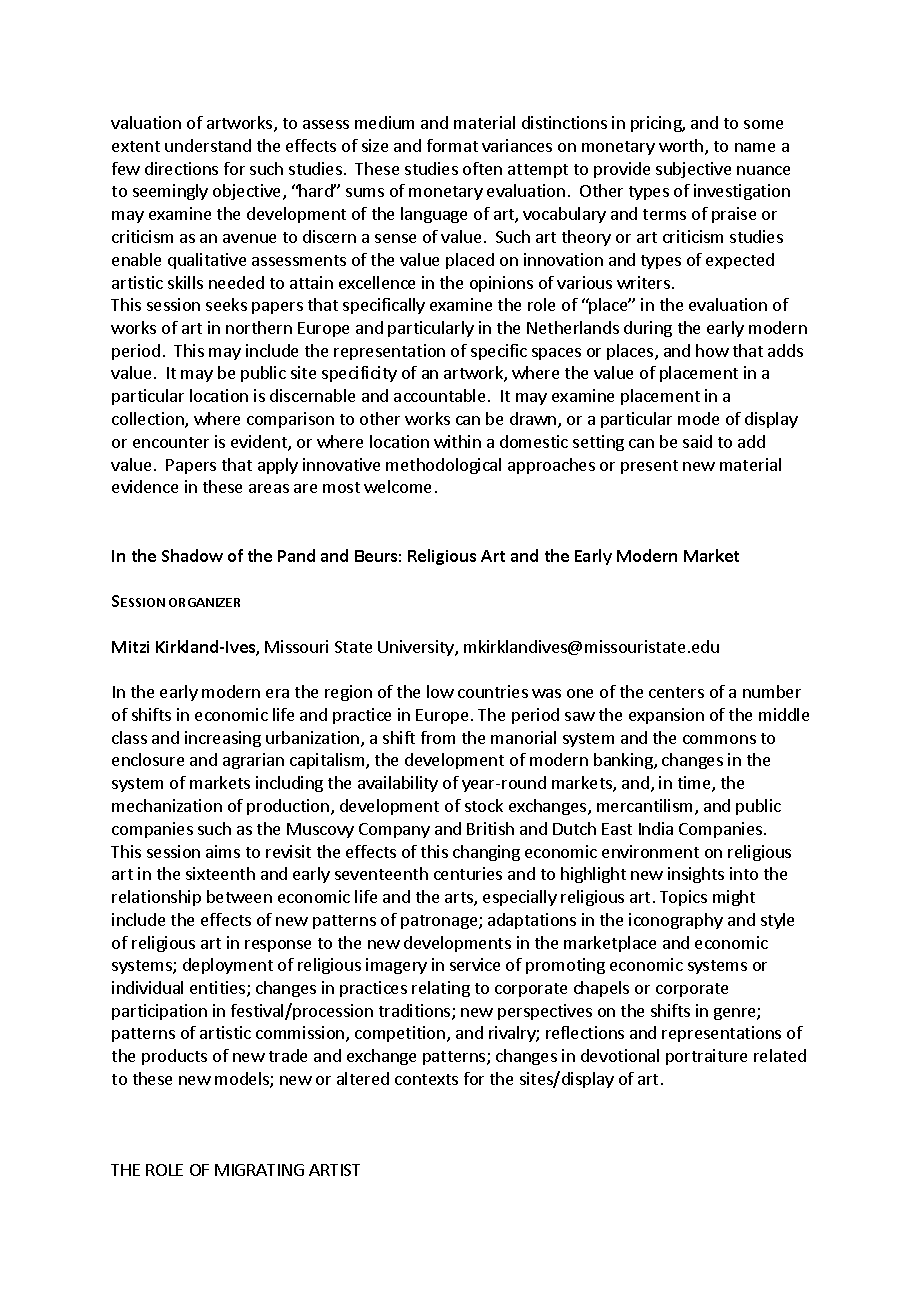 Image resolution: width=924 pixels, height=1308 pixels. I want to click on subjective, so click(693, 170).
